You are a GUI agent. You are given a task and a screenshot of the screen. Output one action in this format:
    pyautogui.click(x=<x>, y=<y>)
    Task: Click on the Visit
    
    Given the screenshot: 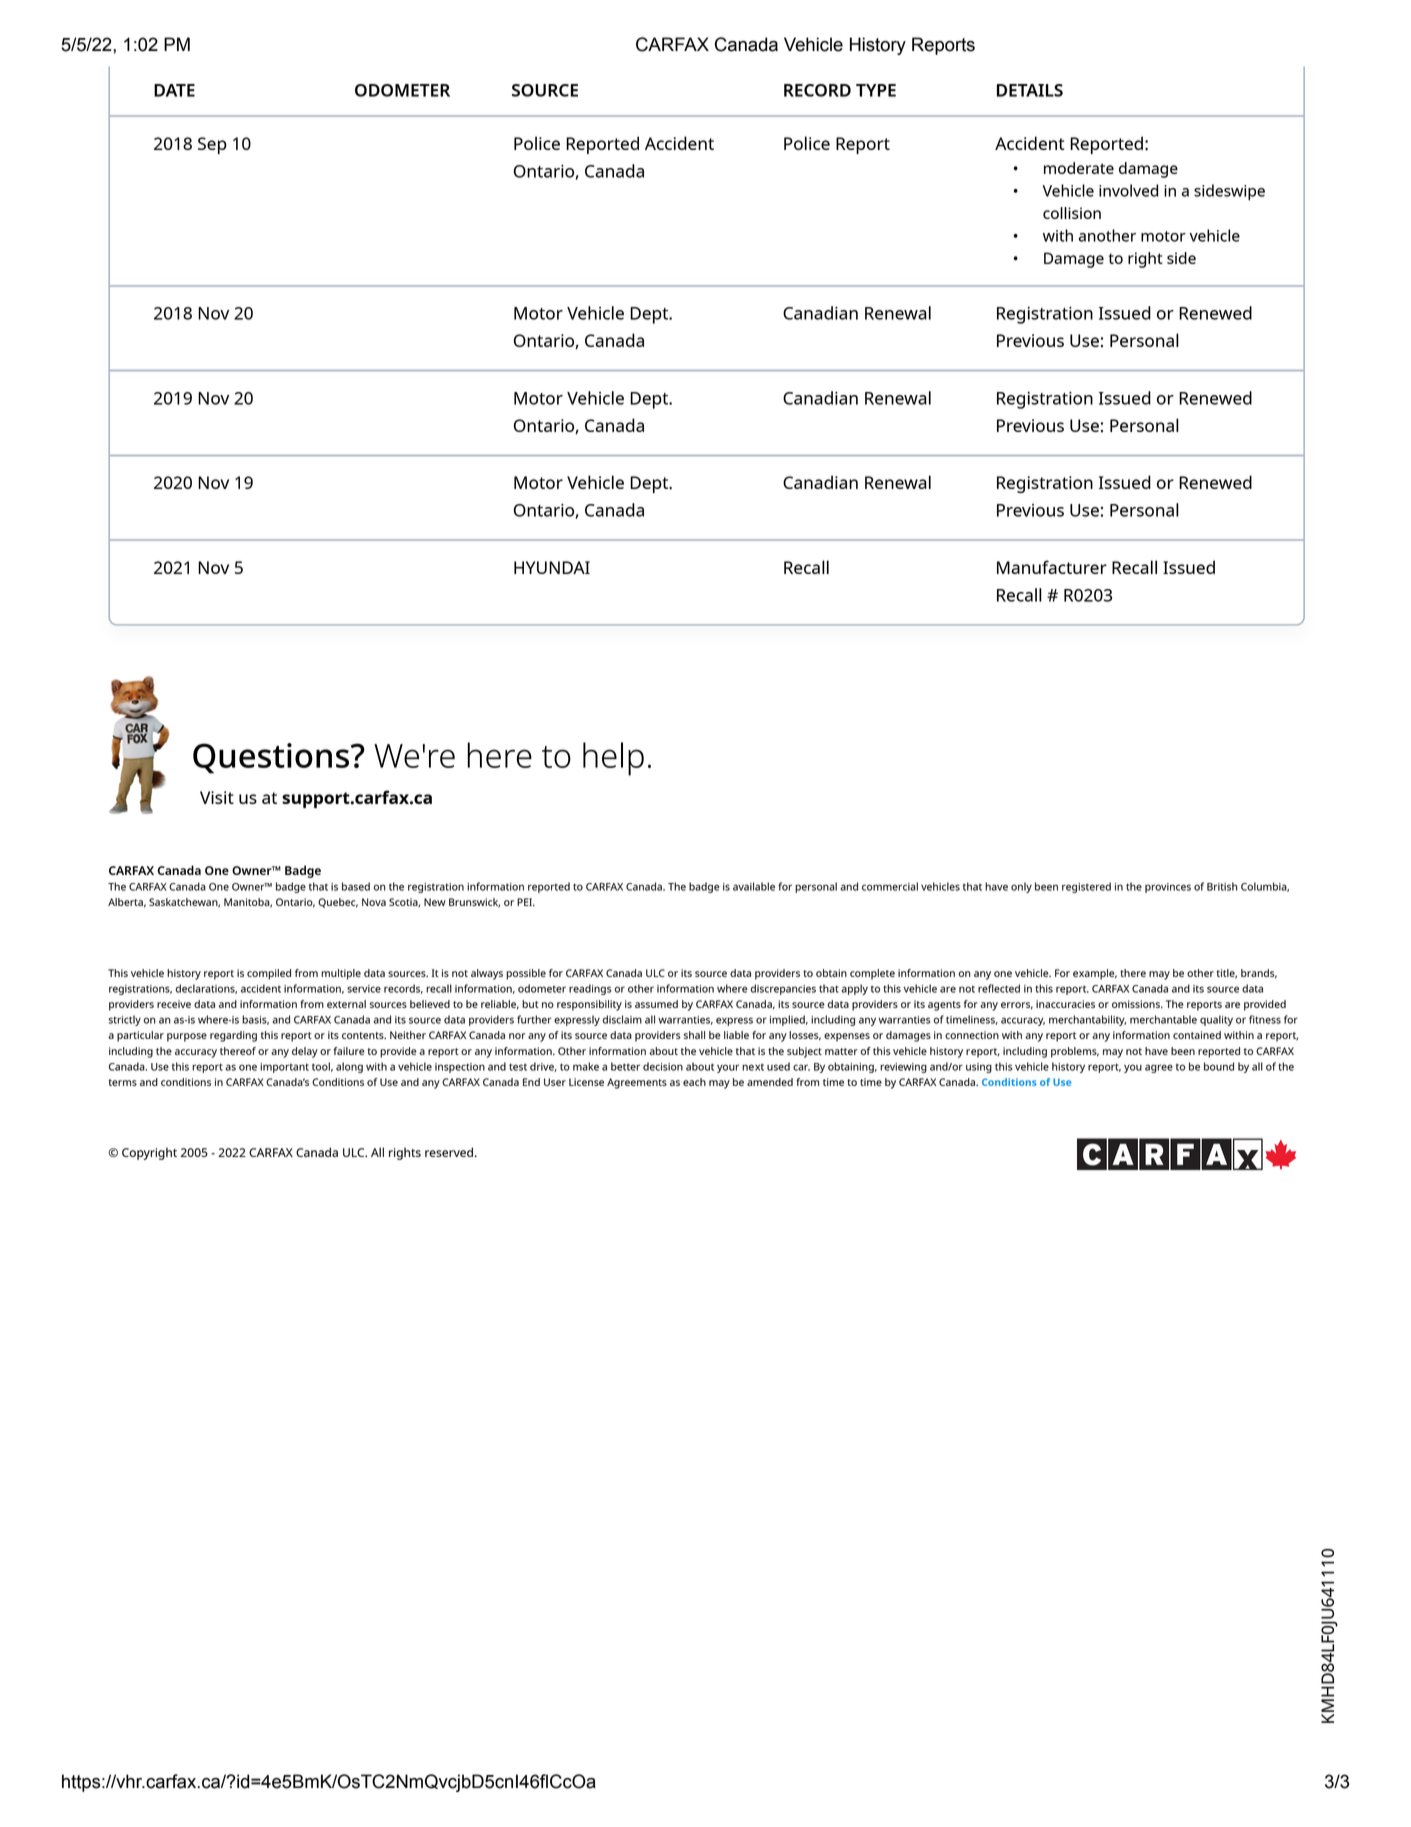 What is the action you would take?
    pyautogui.click(x=217, y=797)
